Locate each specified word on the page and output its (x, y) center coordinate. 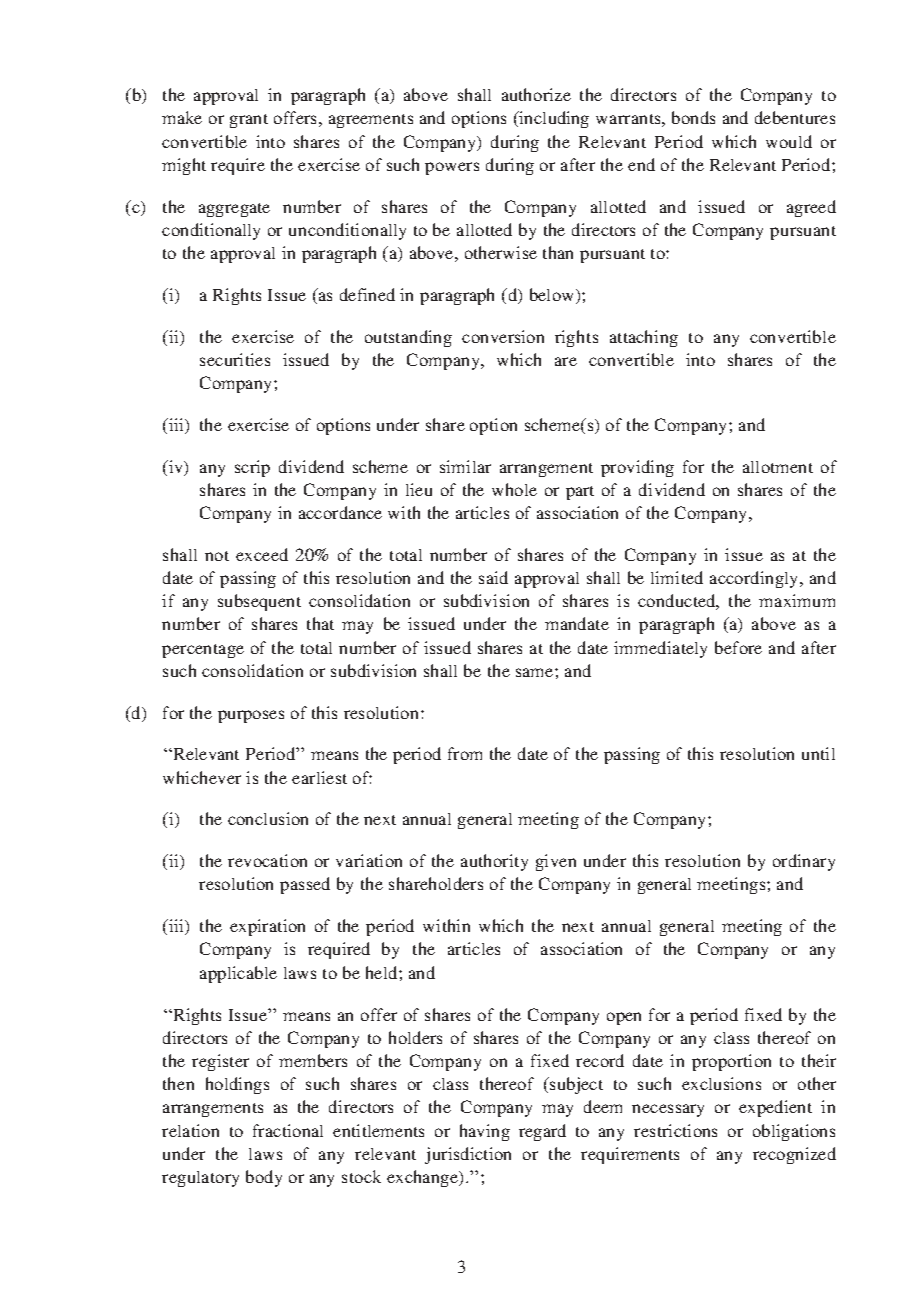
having (485, 1132)
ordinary (804, 862)
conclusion (268, 818)
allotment (778, 467)
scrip (252, 468)
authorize (536, 94)
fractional (288, 1130)
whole (514, 489)
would (789, 141)
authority (494, 862)
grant (249, 121)
